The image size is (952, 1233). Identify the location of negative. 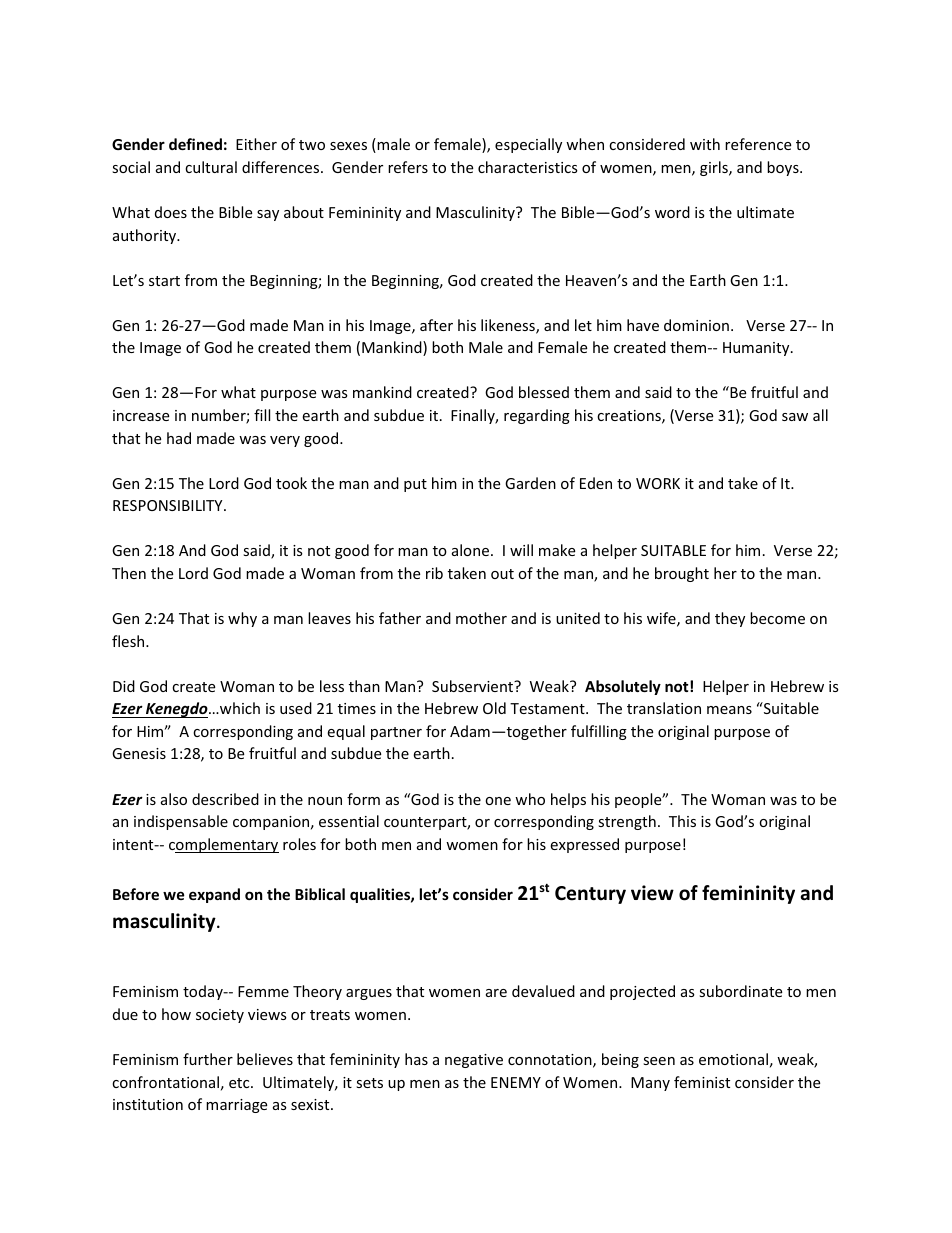
(474, 1061).
